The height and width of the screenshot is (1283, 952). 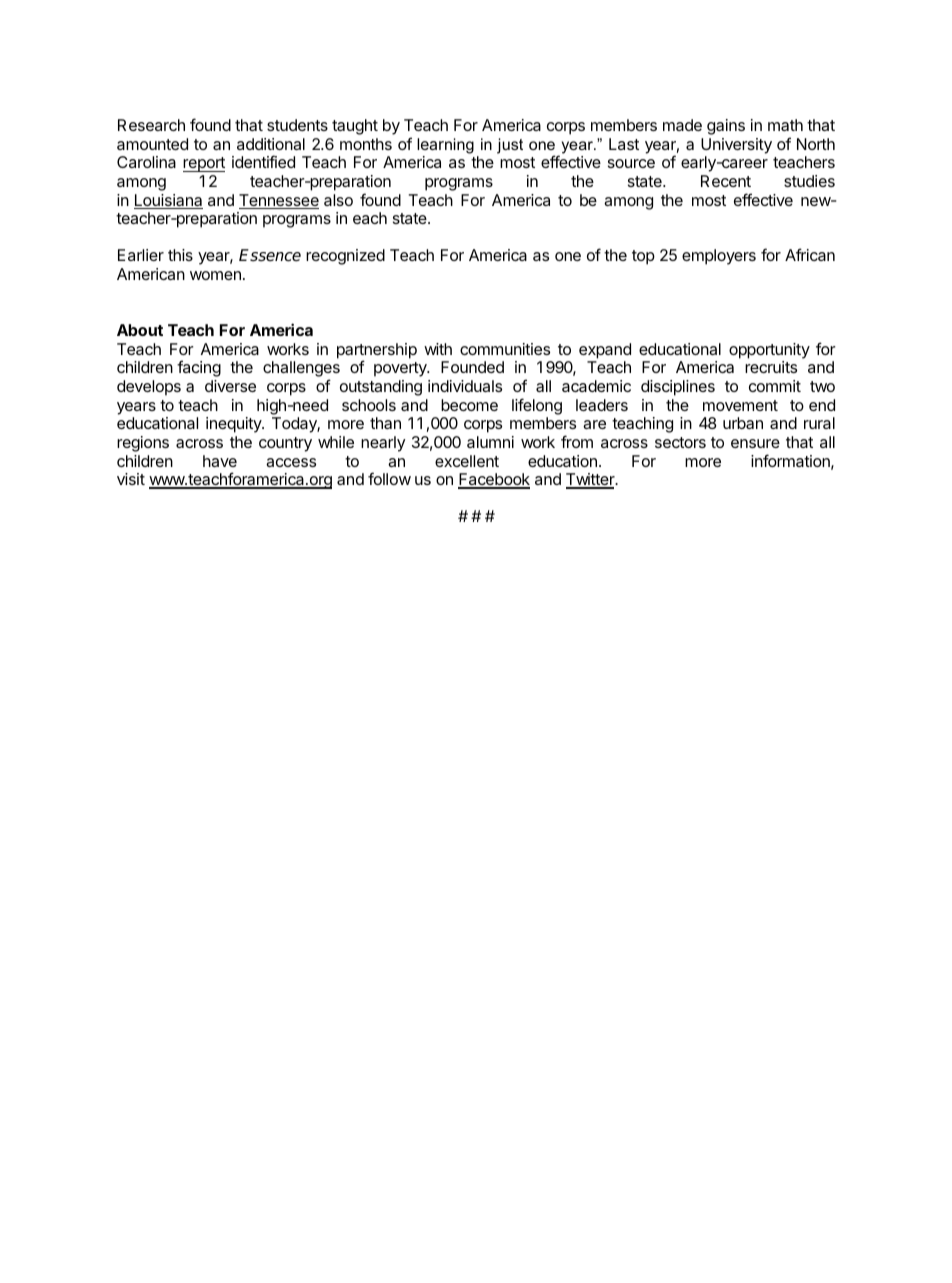 I want to click on employers, so click(x=719, y=257).
